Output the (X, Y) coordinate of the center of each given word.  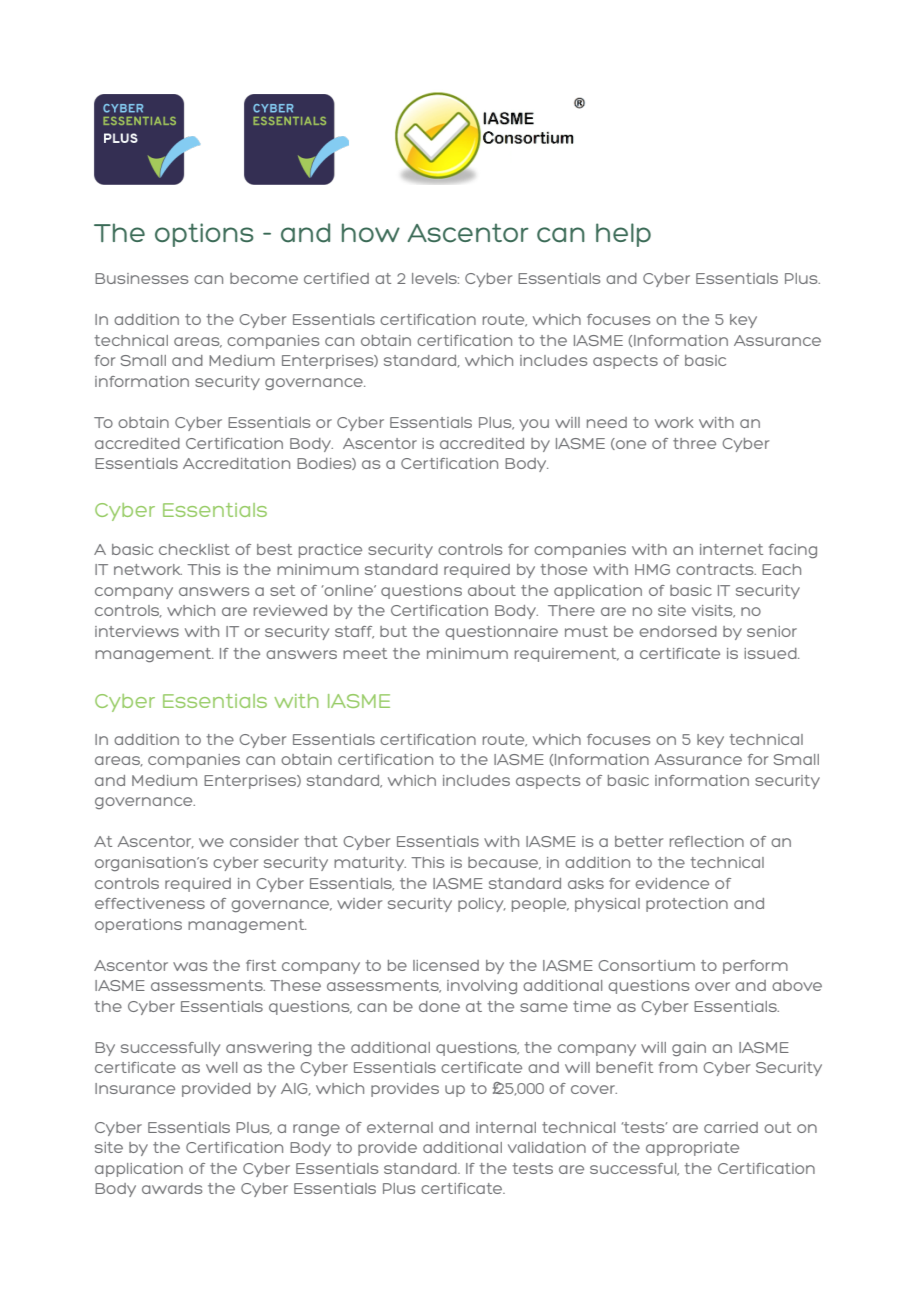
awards (172, 1188)
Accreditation (236, 463)
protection (687, 905)
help (623, 235)
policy (482, 905)
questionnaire (501, 633)
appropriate (692, 1149)
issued (771, 653)
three (694, 443)
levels (435, 278)
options (204, 235)
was (190, 966)
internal (506, 1127)
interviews (137, 631)
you (534, 425)
